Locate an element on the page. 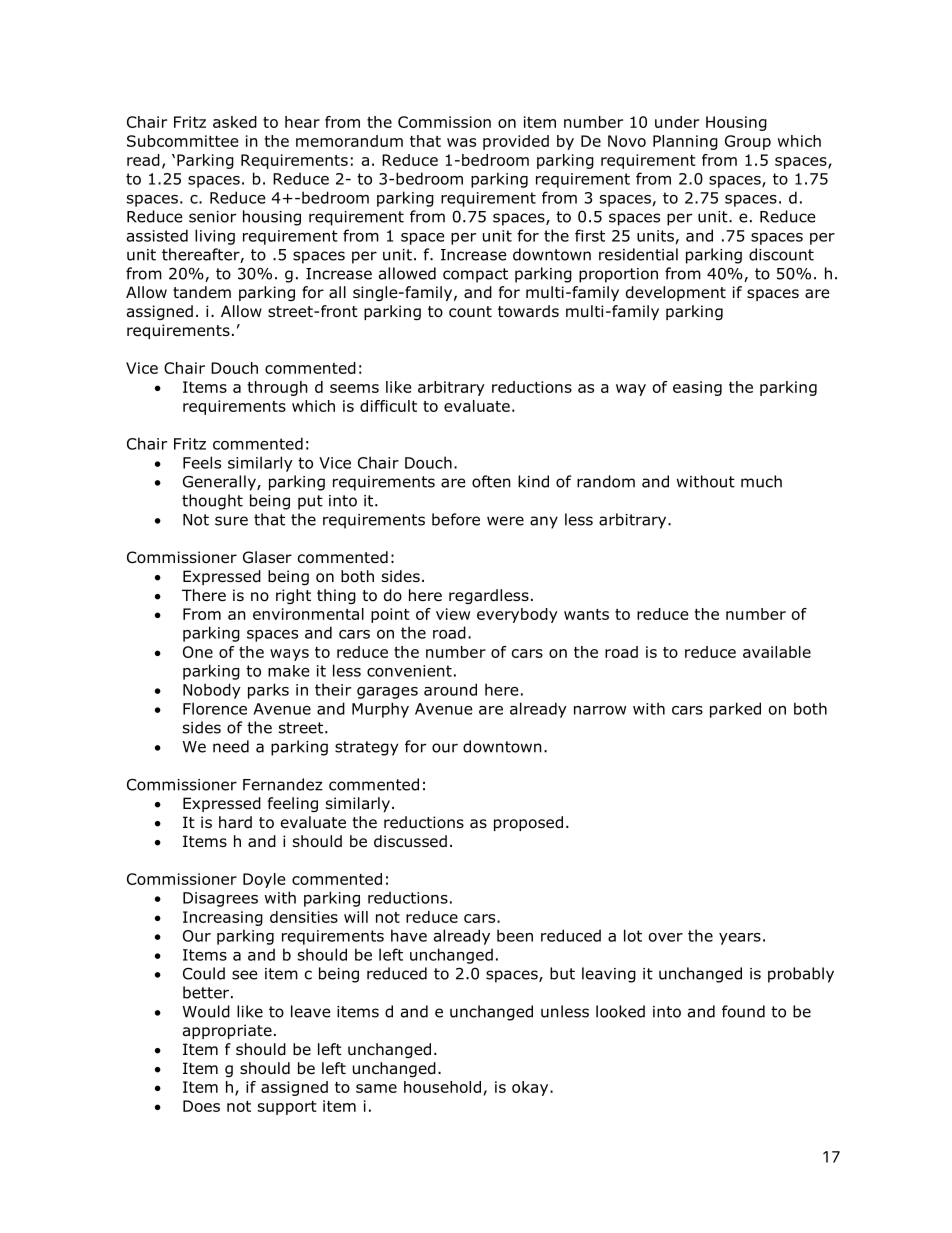 This page has width=952, height=1233. sure is located at coordinates (231, 521).
